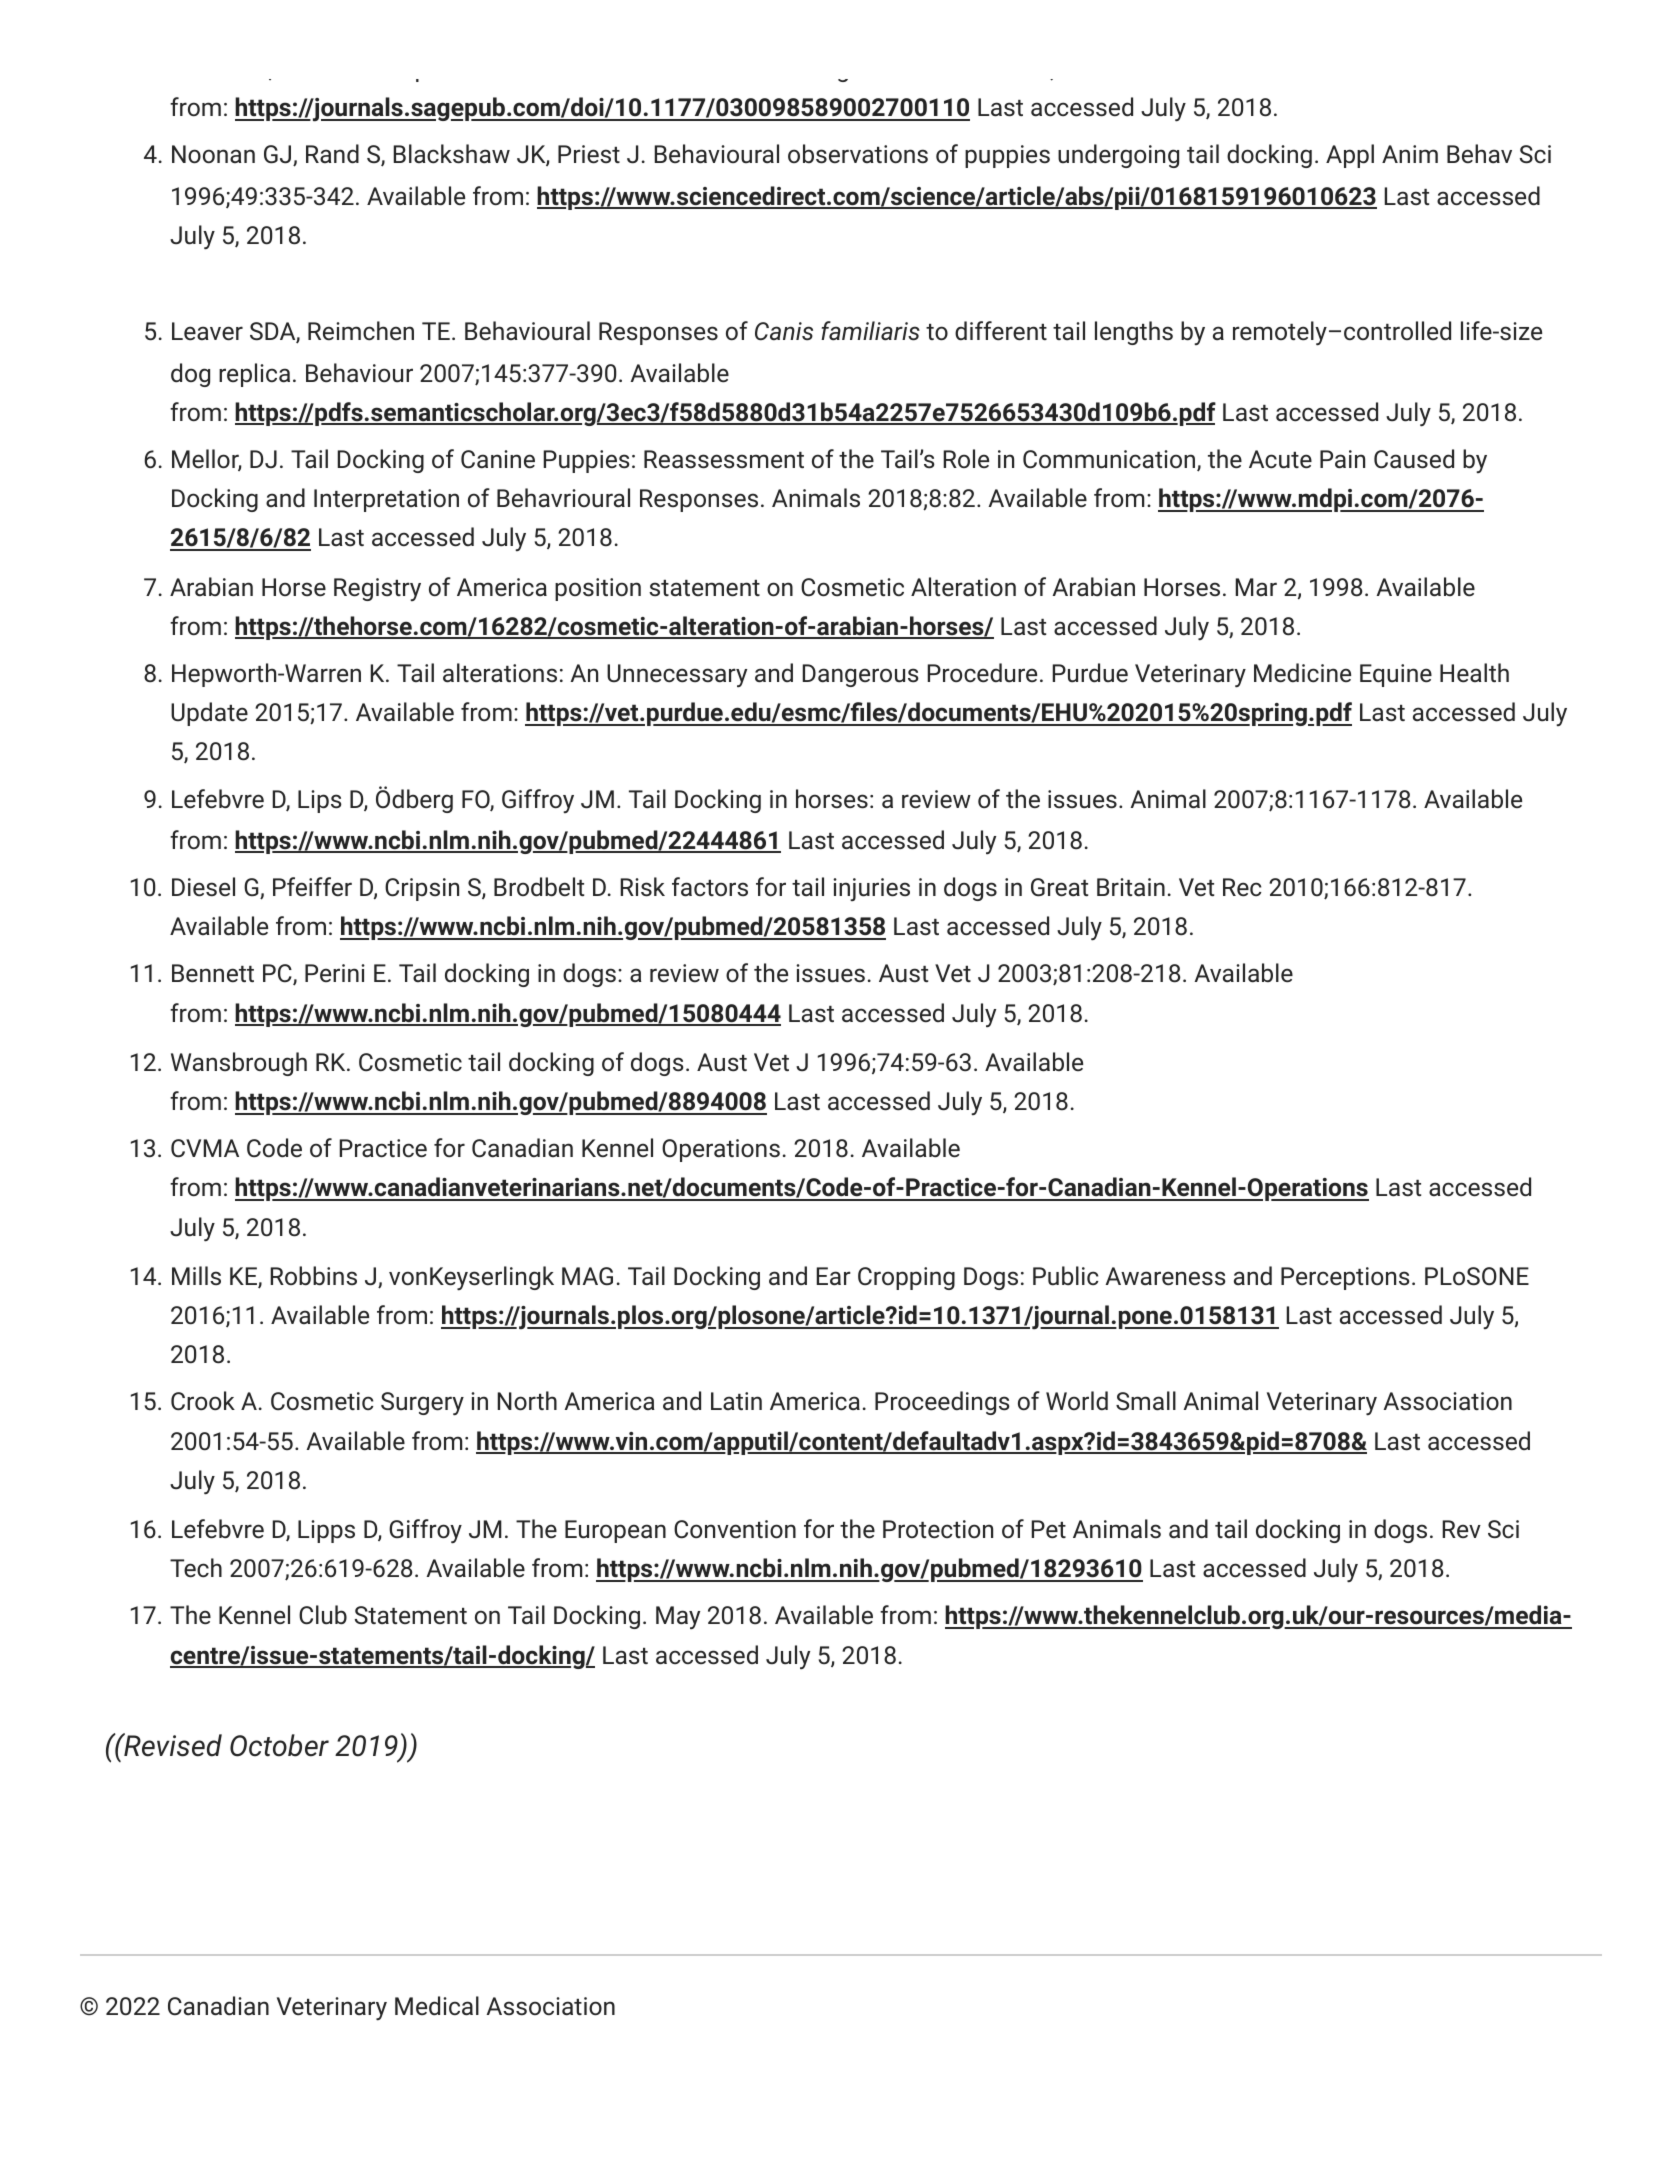 Image resolution: width=1679 pixels, height=2173 pixels. Describe the element at coordinates (332, 154) in the screenshot. I see `Rand` at that location.
